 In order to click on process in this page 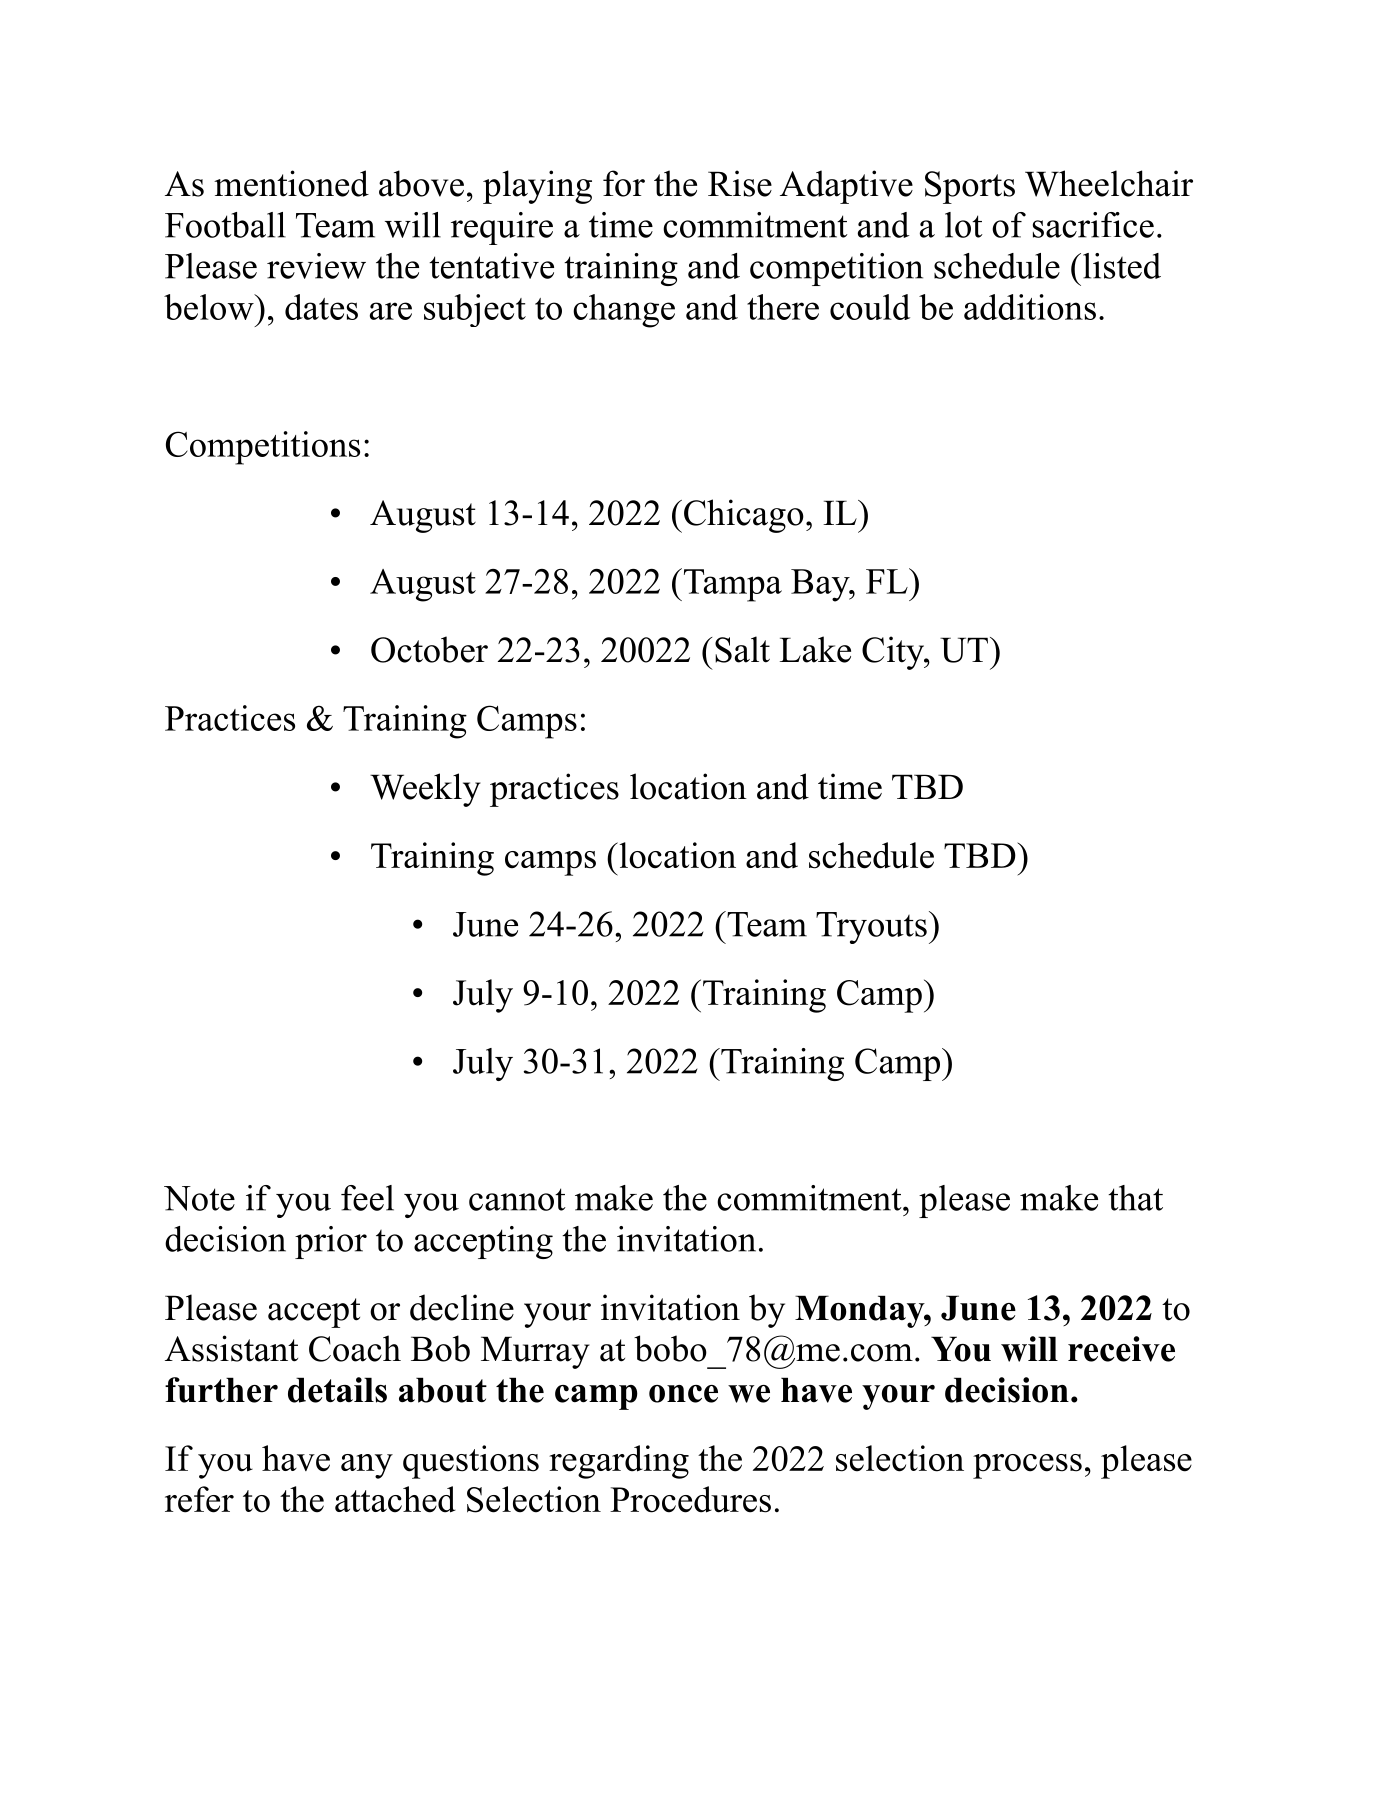, I will do `click(1027, 1466)`.
